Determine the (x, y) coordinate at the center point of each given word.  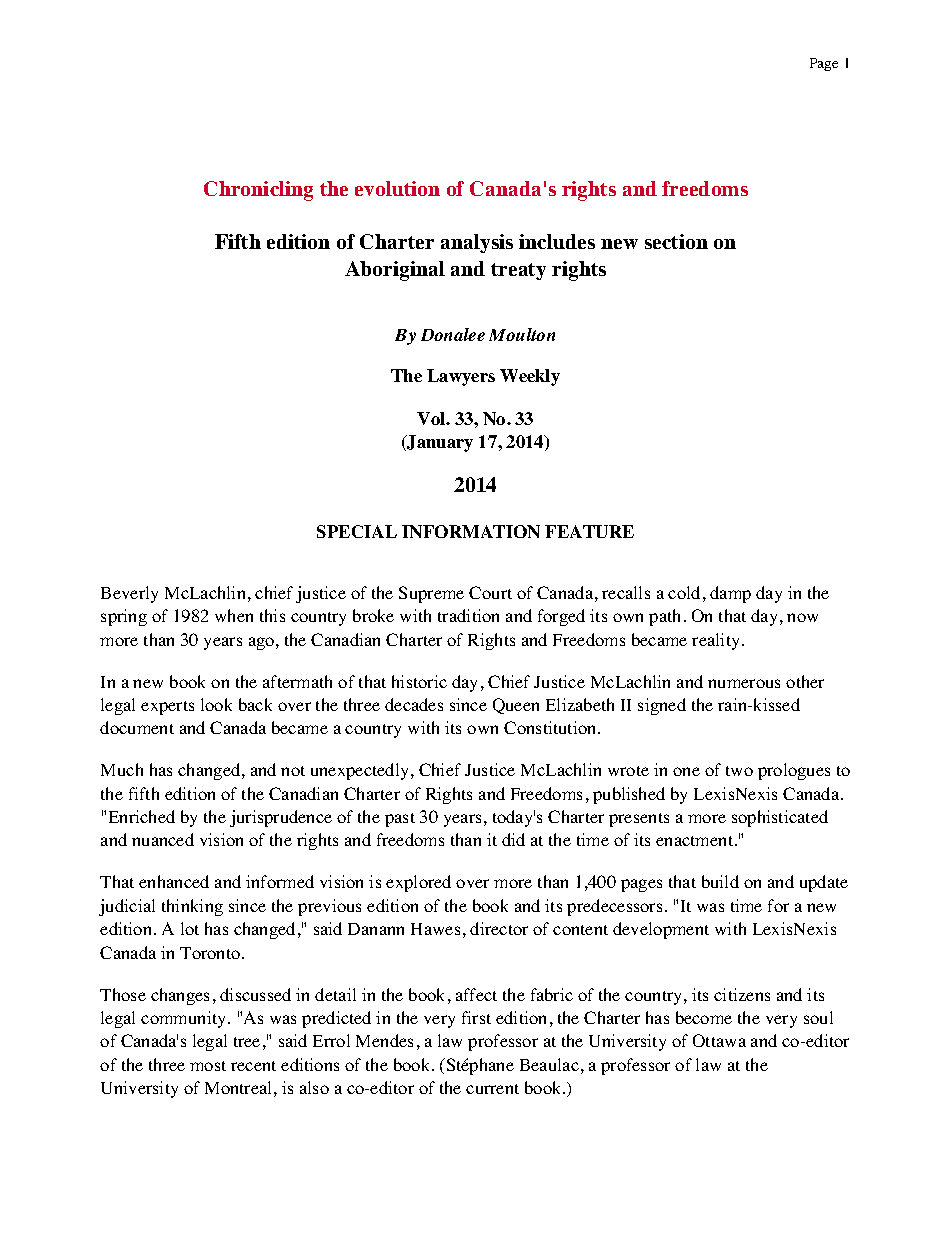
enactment (696, 841)
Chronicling (258, 191)
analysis (477, 243)
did (513, 839)
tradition (468, 615)
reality (717, 641)
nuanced (163, 839)
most (208, 1066)
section (676, 241)
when (234, 615)
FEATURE (589, 531)
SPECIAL (357, 531)
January (439, 443)
